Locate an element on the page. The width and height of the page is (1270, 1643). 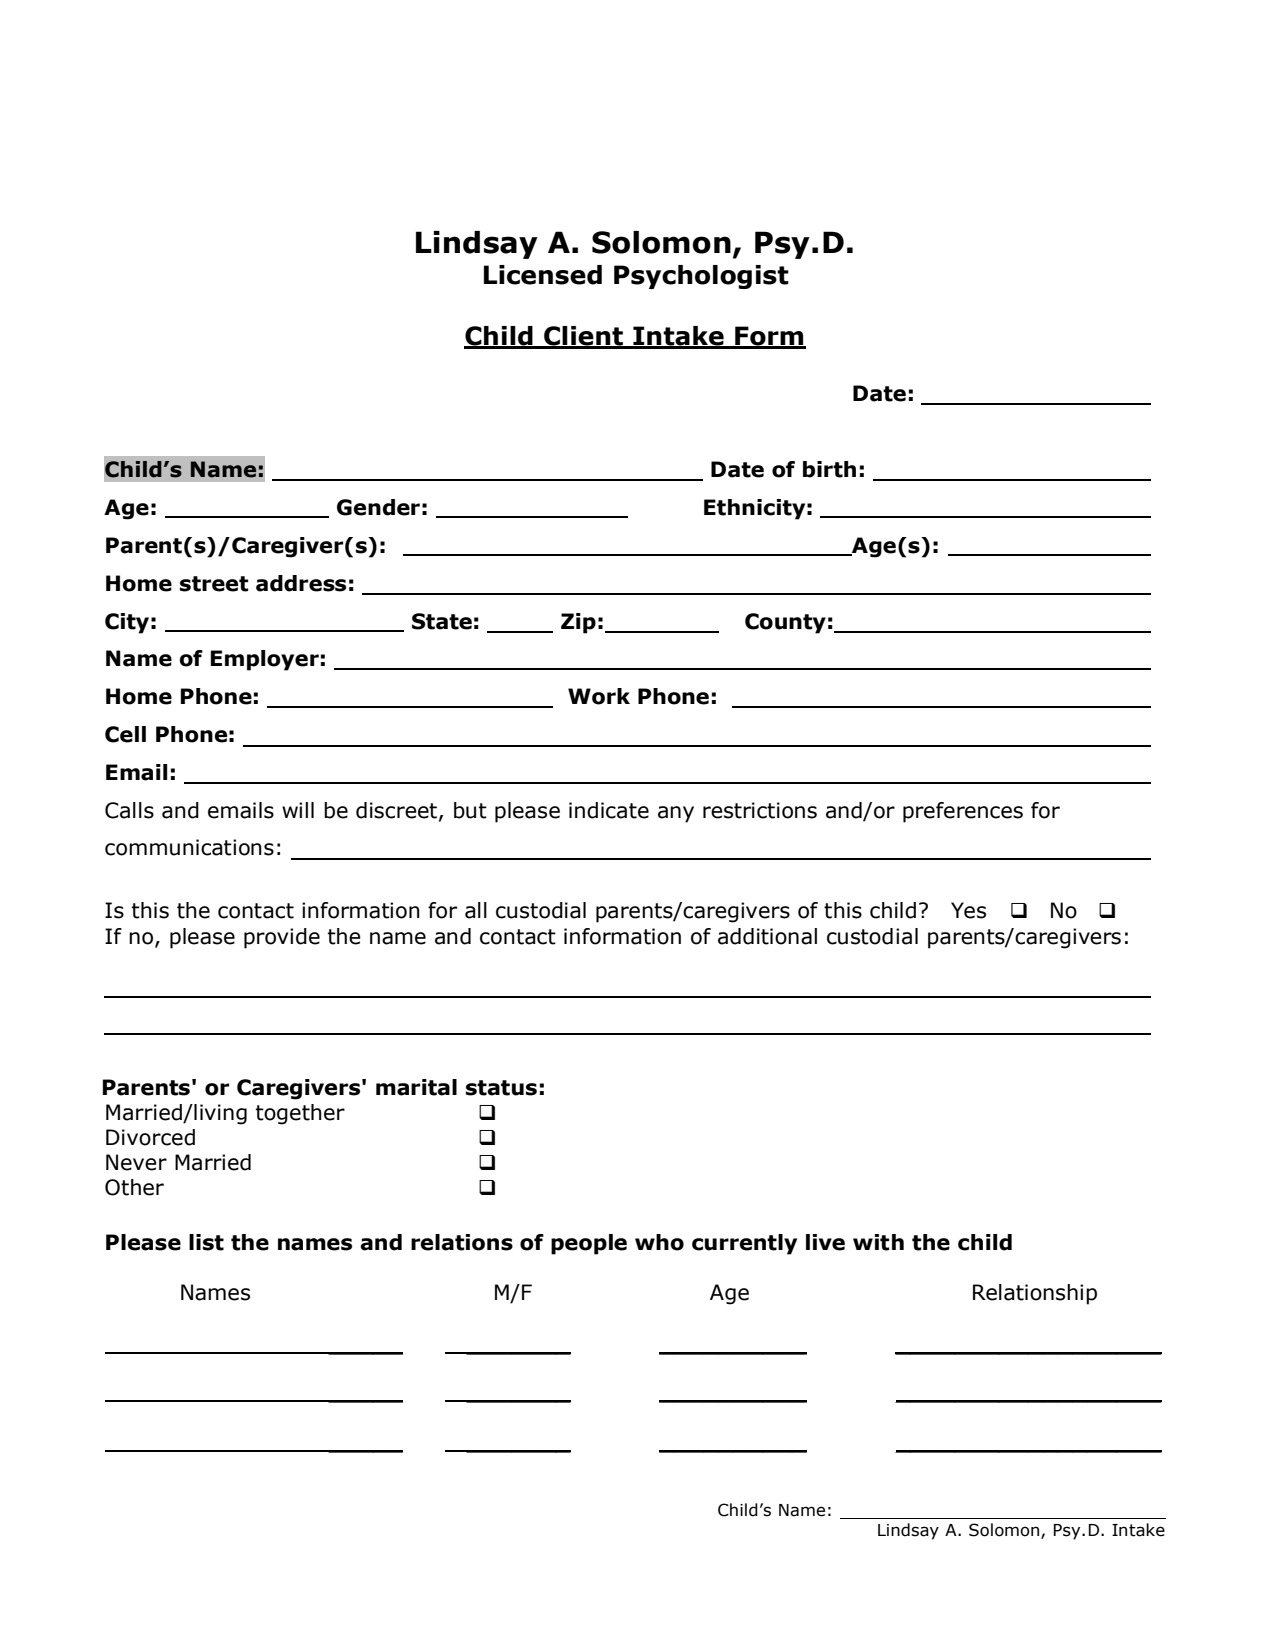
people is located at coordinates (589, 1244).
